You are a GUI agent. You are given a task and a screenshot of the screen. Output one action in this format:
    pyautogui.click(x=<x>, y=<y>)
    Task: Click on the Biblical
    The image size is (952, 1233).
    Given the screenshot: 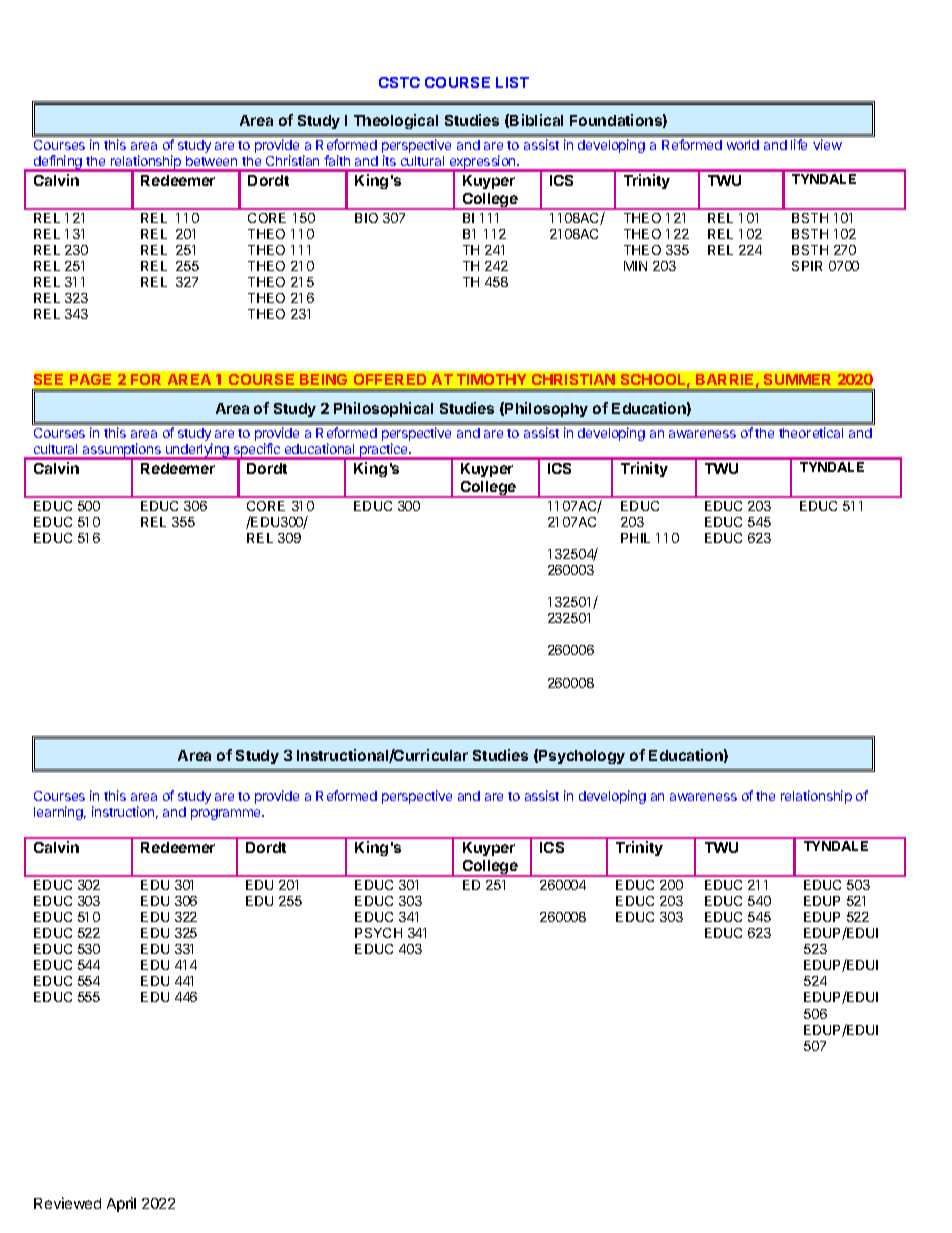 What is the action you would take?
    pyautogui.click(x=536, y=120)
